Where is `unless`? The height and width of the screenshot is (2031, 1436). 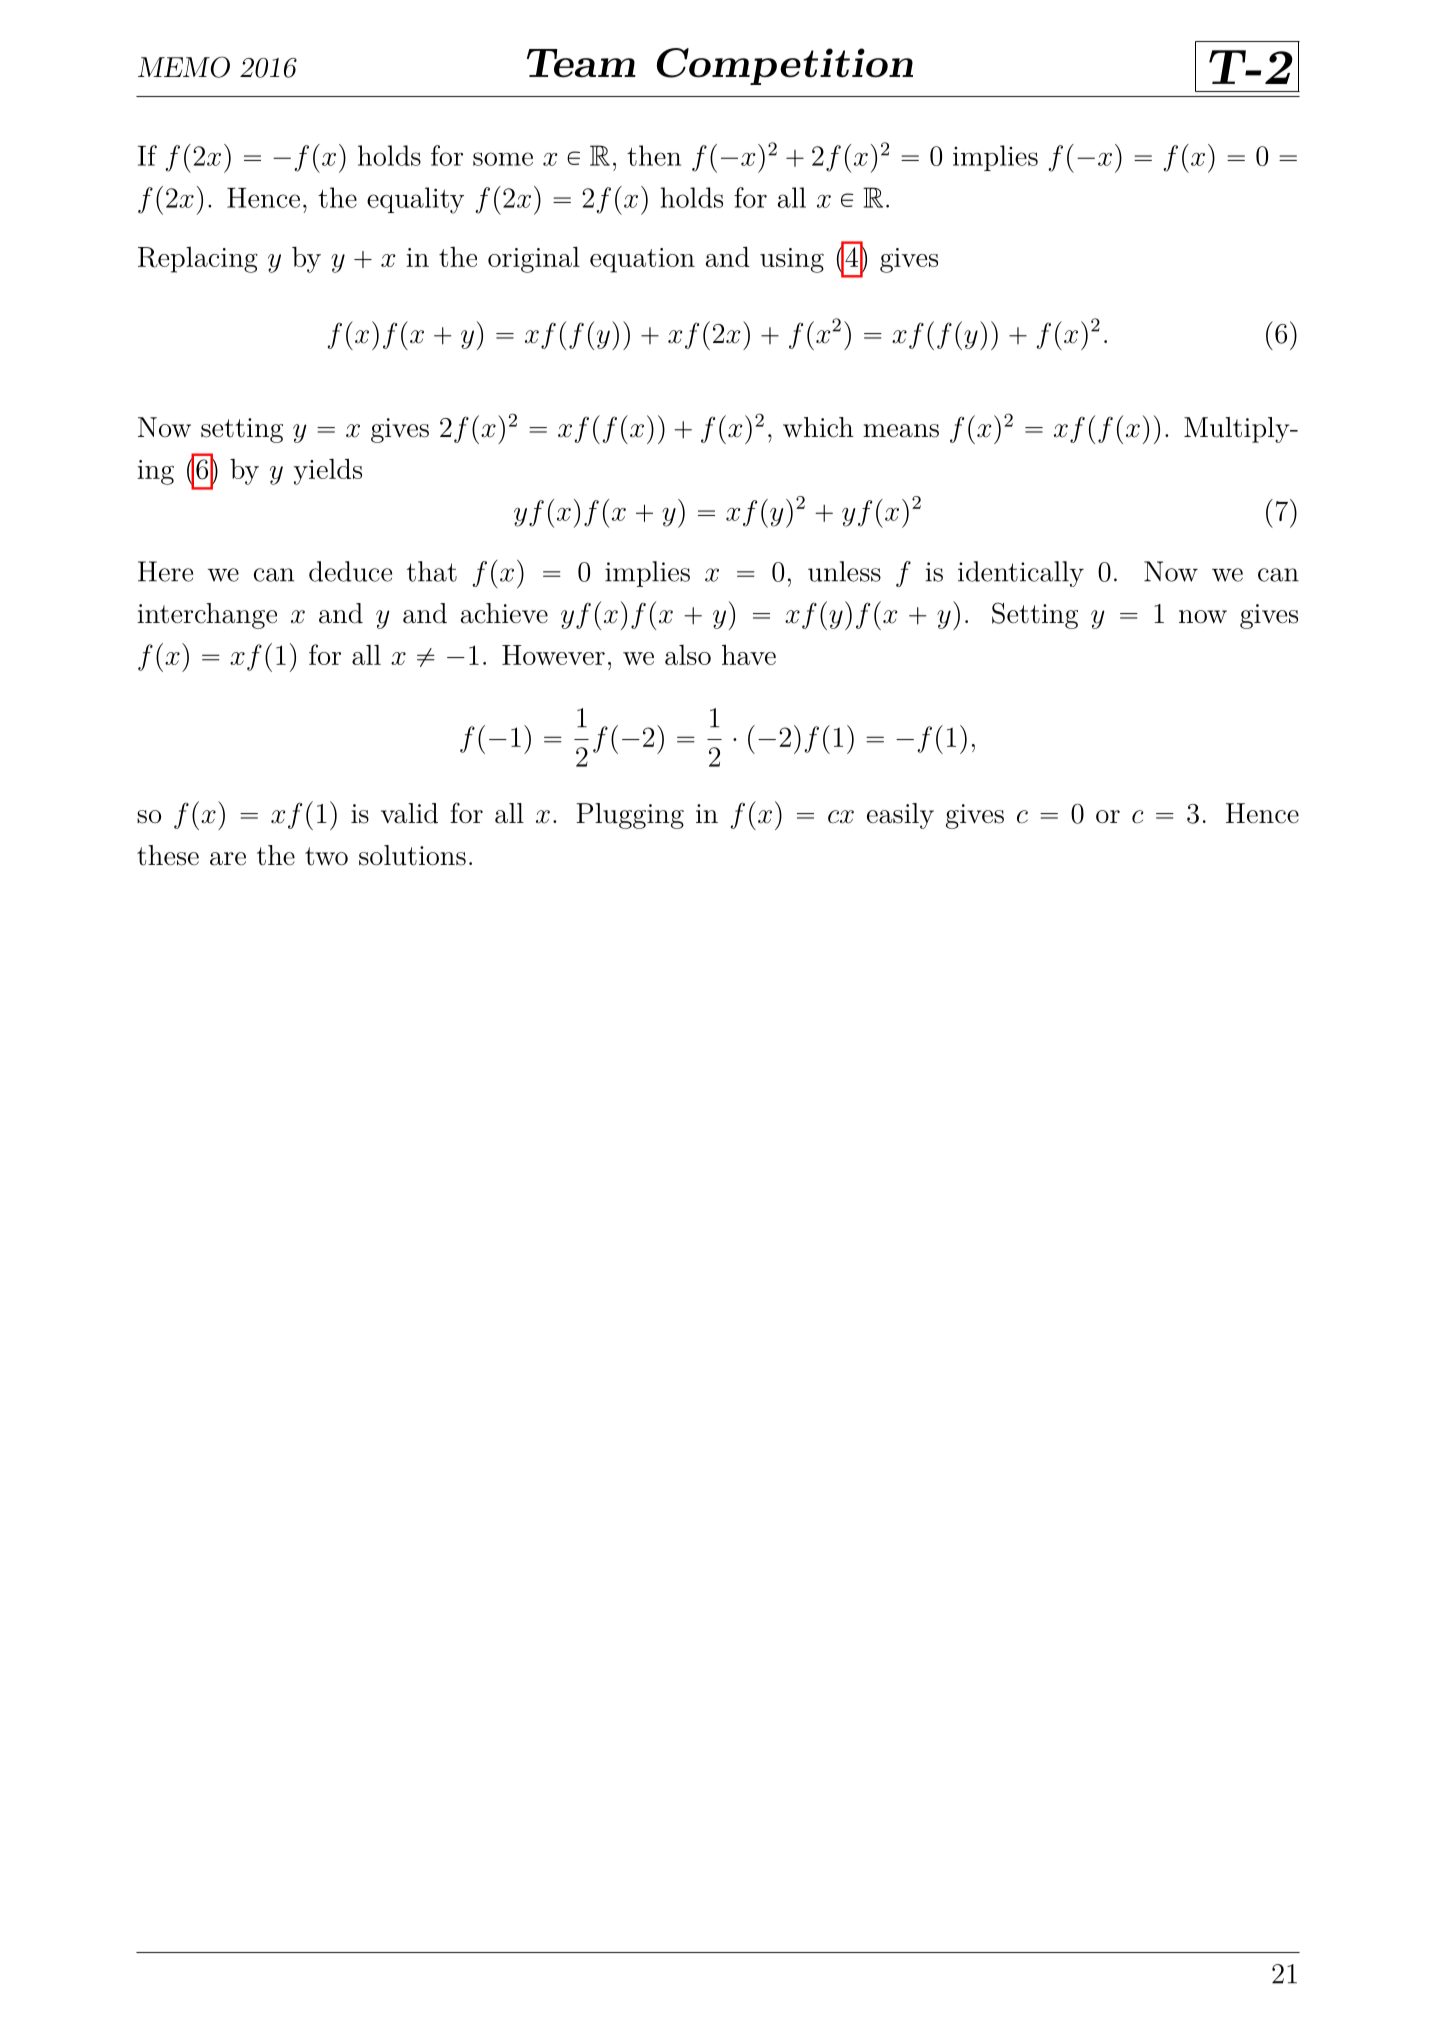 unless is located at coordinates (844, 571).
